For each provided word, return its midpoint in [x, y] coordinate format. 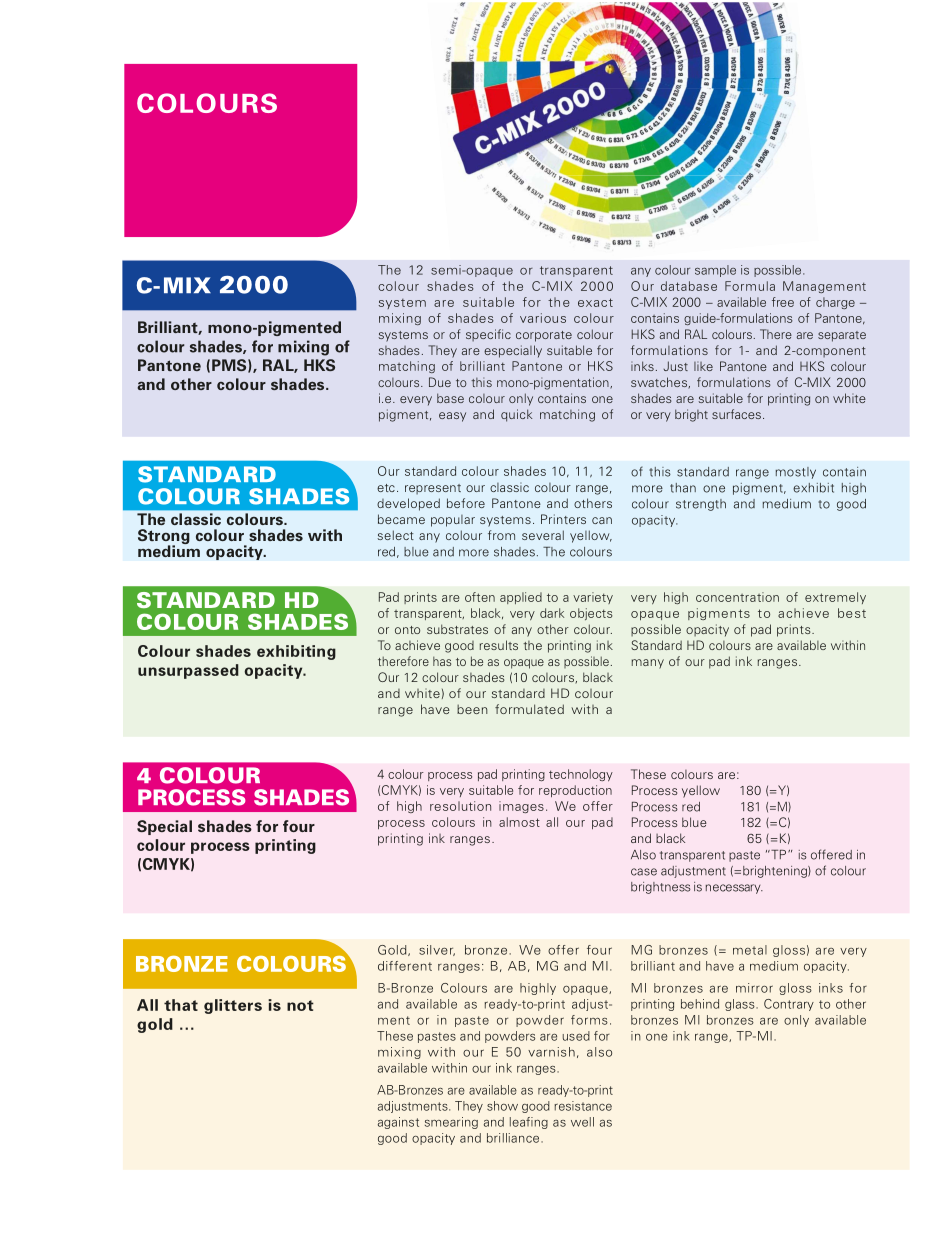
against [398, 1123]
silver [437, 950]
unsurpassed [188, 671]
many [647, 664]
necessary [734, 889]
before [466, 503]
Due [440, 382]
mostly [795, 473]
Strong [164, 538]
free [783, 302]
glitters [233, 1006]
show [502, 1106]
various [543, 318]
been [472, 709]
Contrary [789, 1005]
